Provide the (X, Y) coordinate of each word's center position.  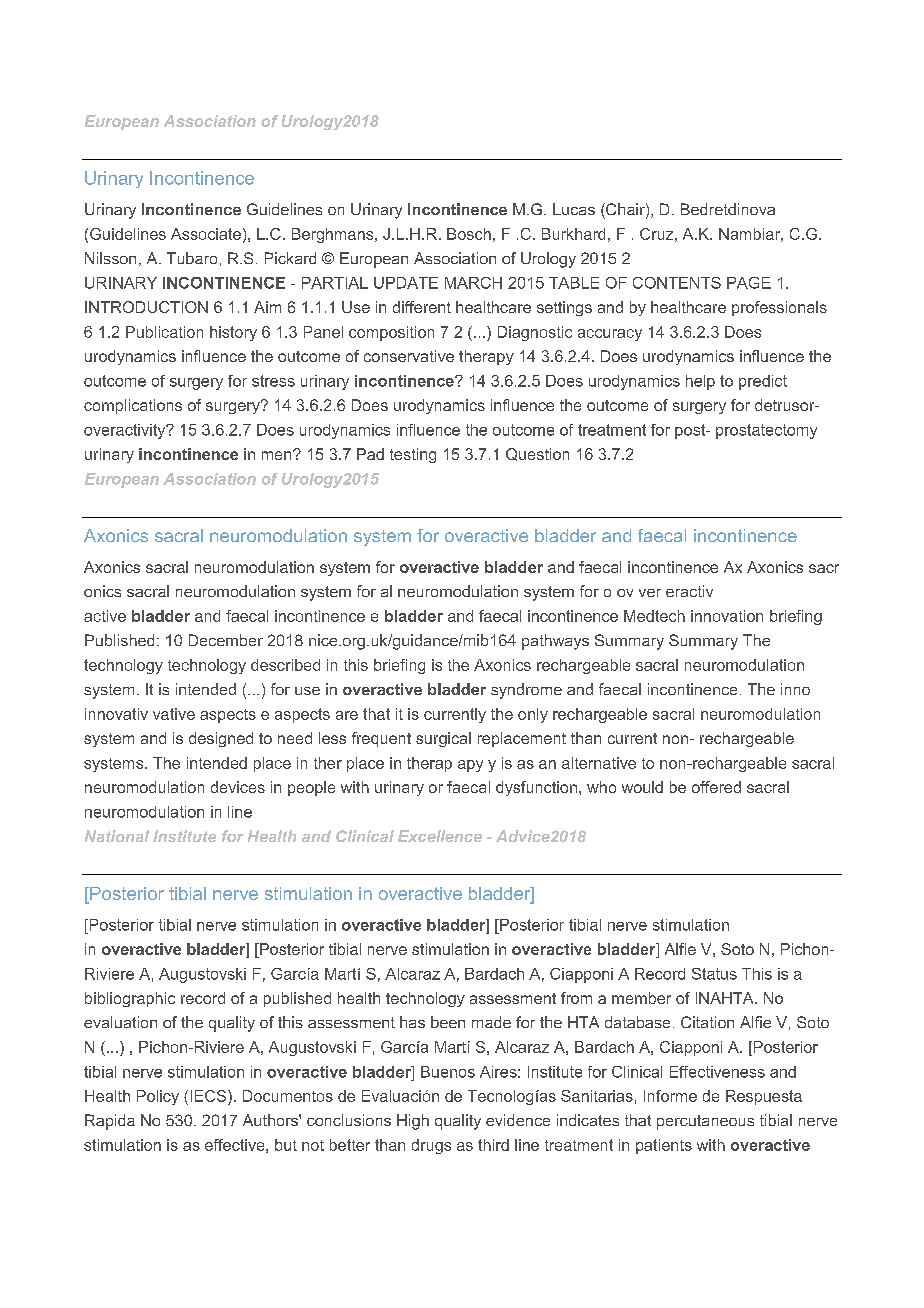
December (226, 640)
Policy (158, 1097)
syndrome (526, 691)
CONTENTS (677, 283)
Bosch (469, 234)
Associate (206, 234)
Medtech (654, 616)
